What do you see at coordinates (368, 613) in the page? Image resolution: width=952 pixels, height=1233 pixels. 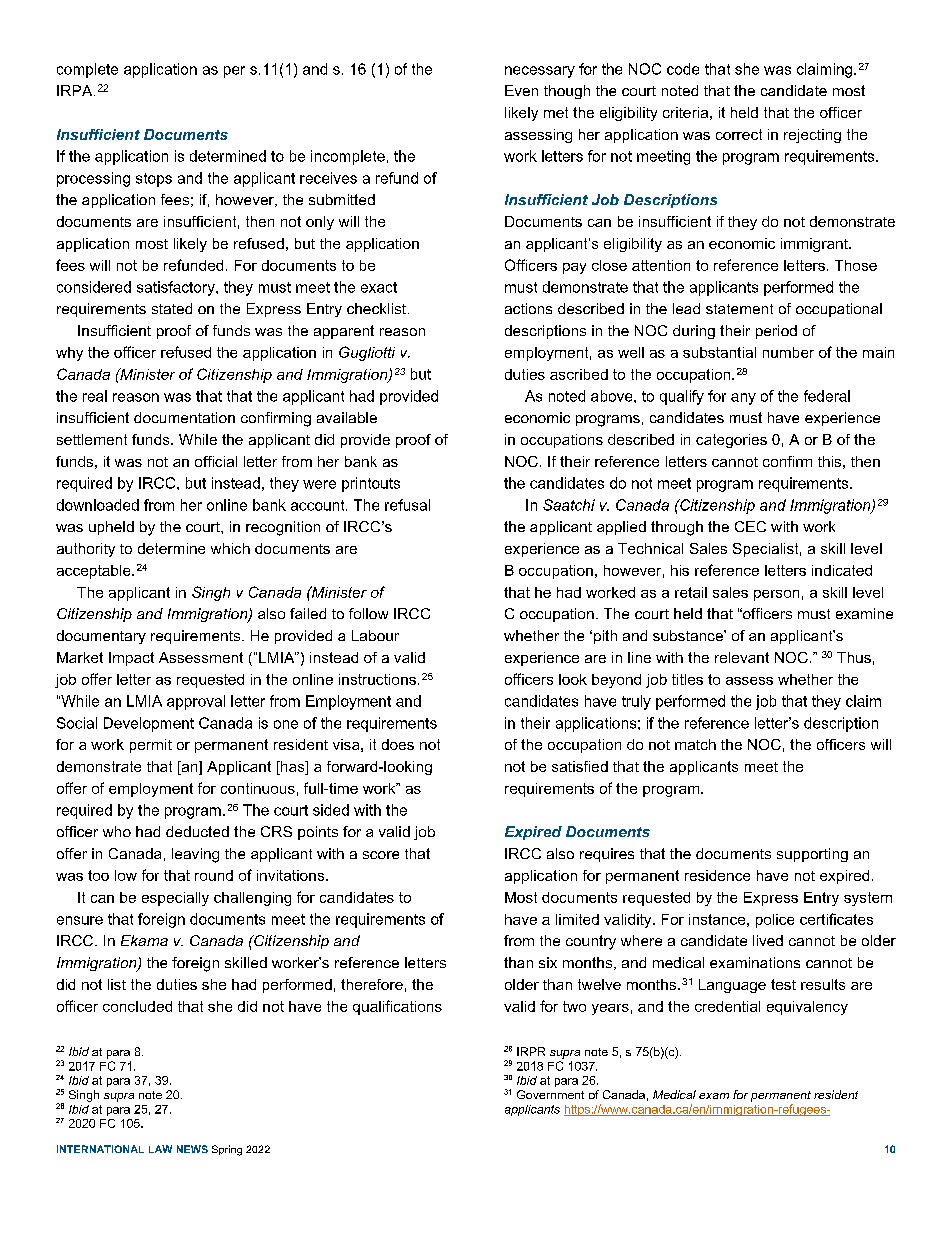 I see `follow` at bounding box center [368, 613].
